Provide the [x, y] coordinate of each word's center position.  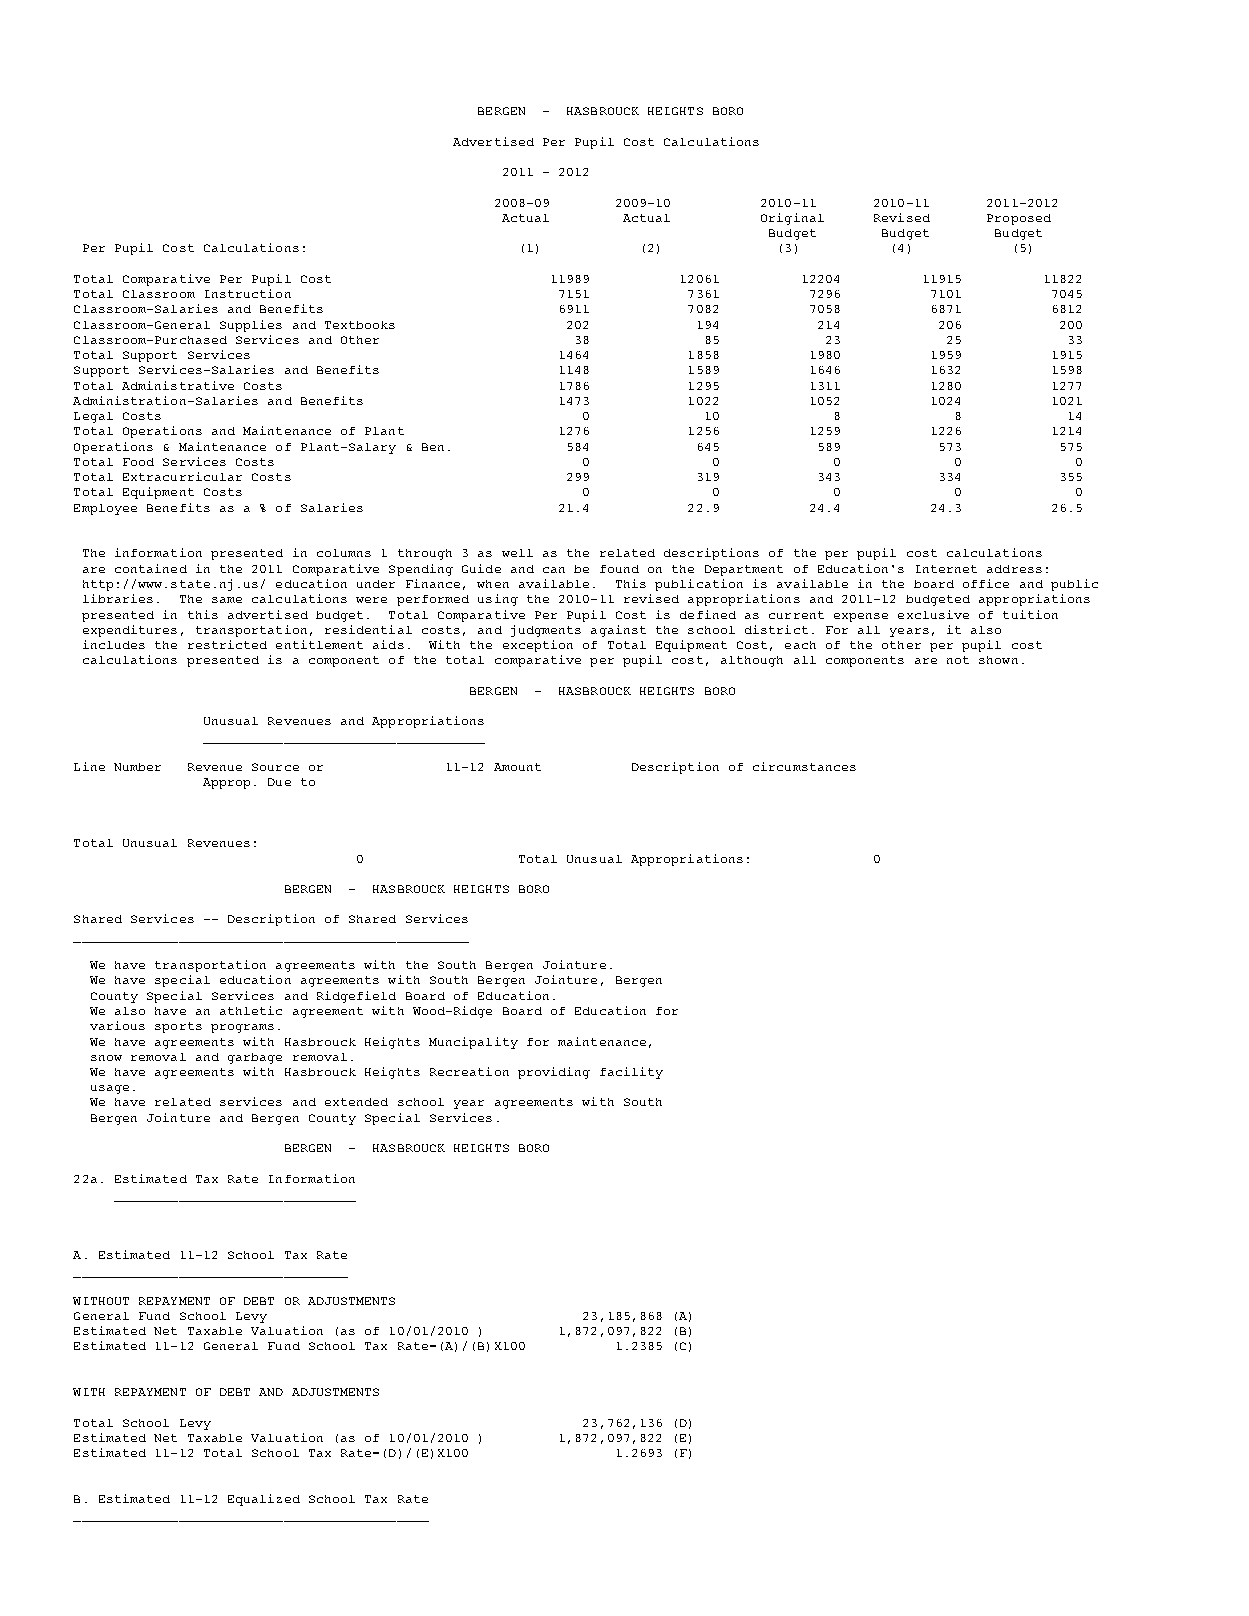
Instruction [248, 293]
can [554, 570]
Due [279, 782]
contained [151, 568]
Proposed [1019, 219]
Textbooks [360, 325]
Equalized [264, 1500]
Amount [517, 767]
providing [554, 1073]
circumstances [804, 766]
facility [631, 1073]
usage [110, 1089]
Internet [946, 569]
